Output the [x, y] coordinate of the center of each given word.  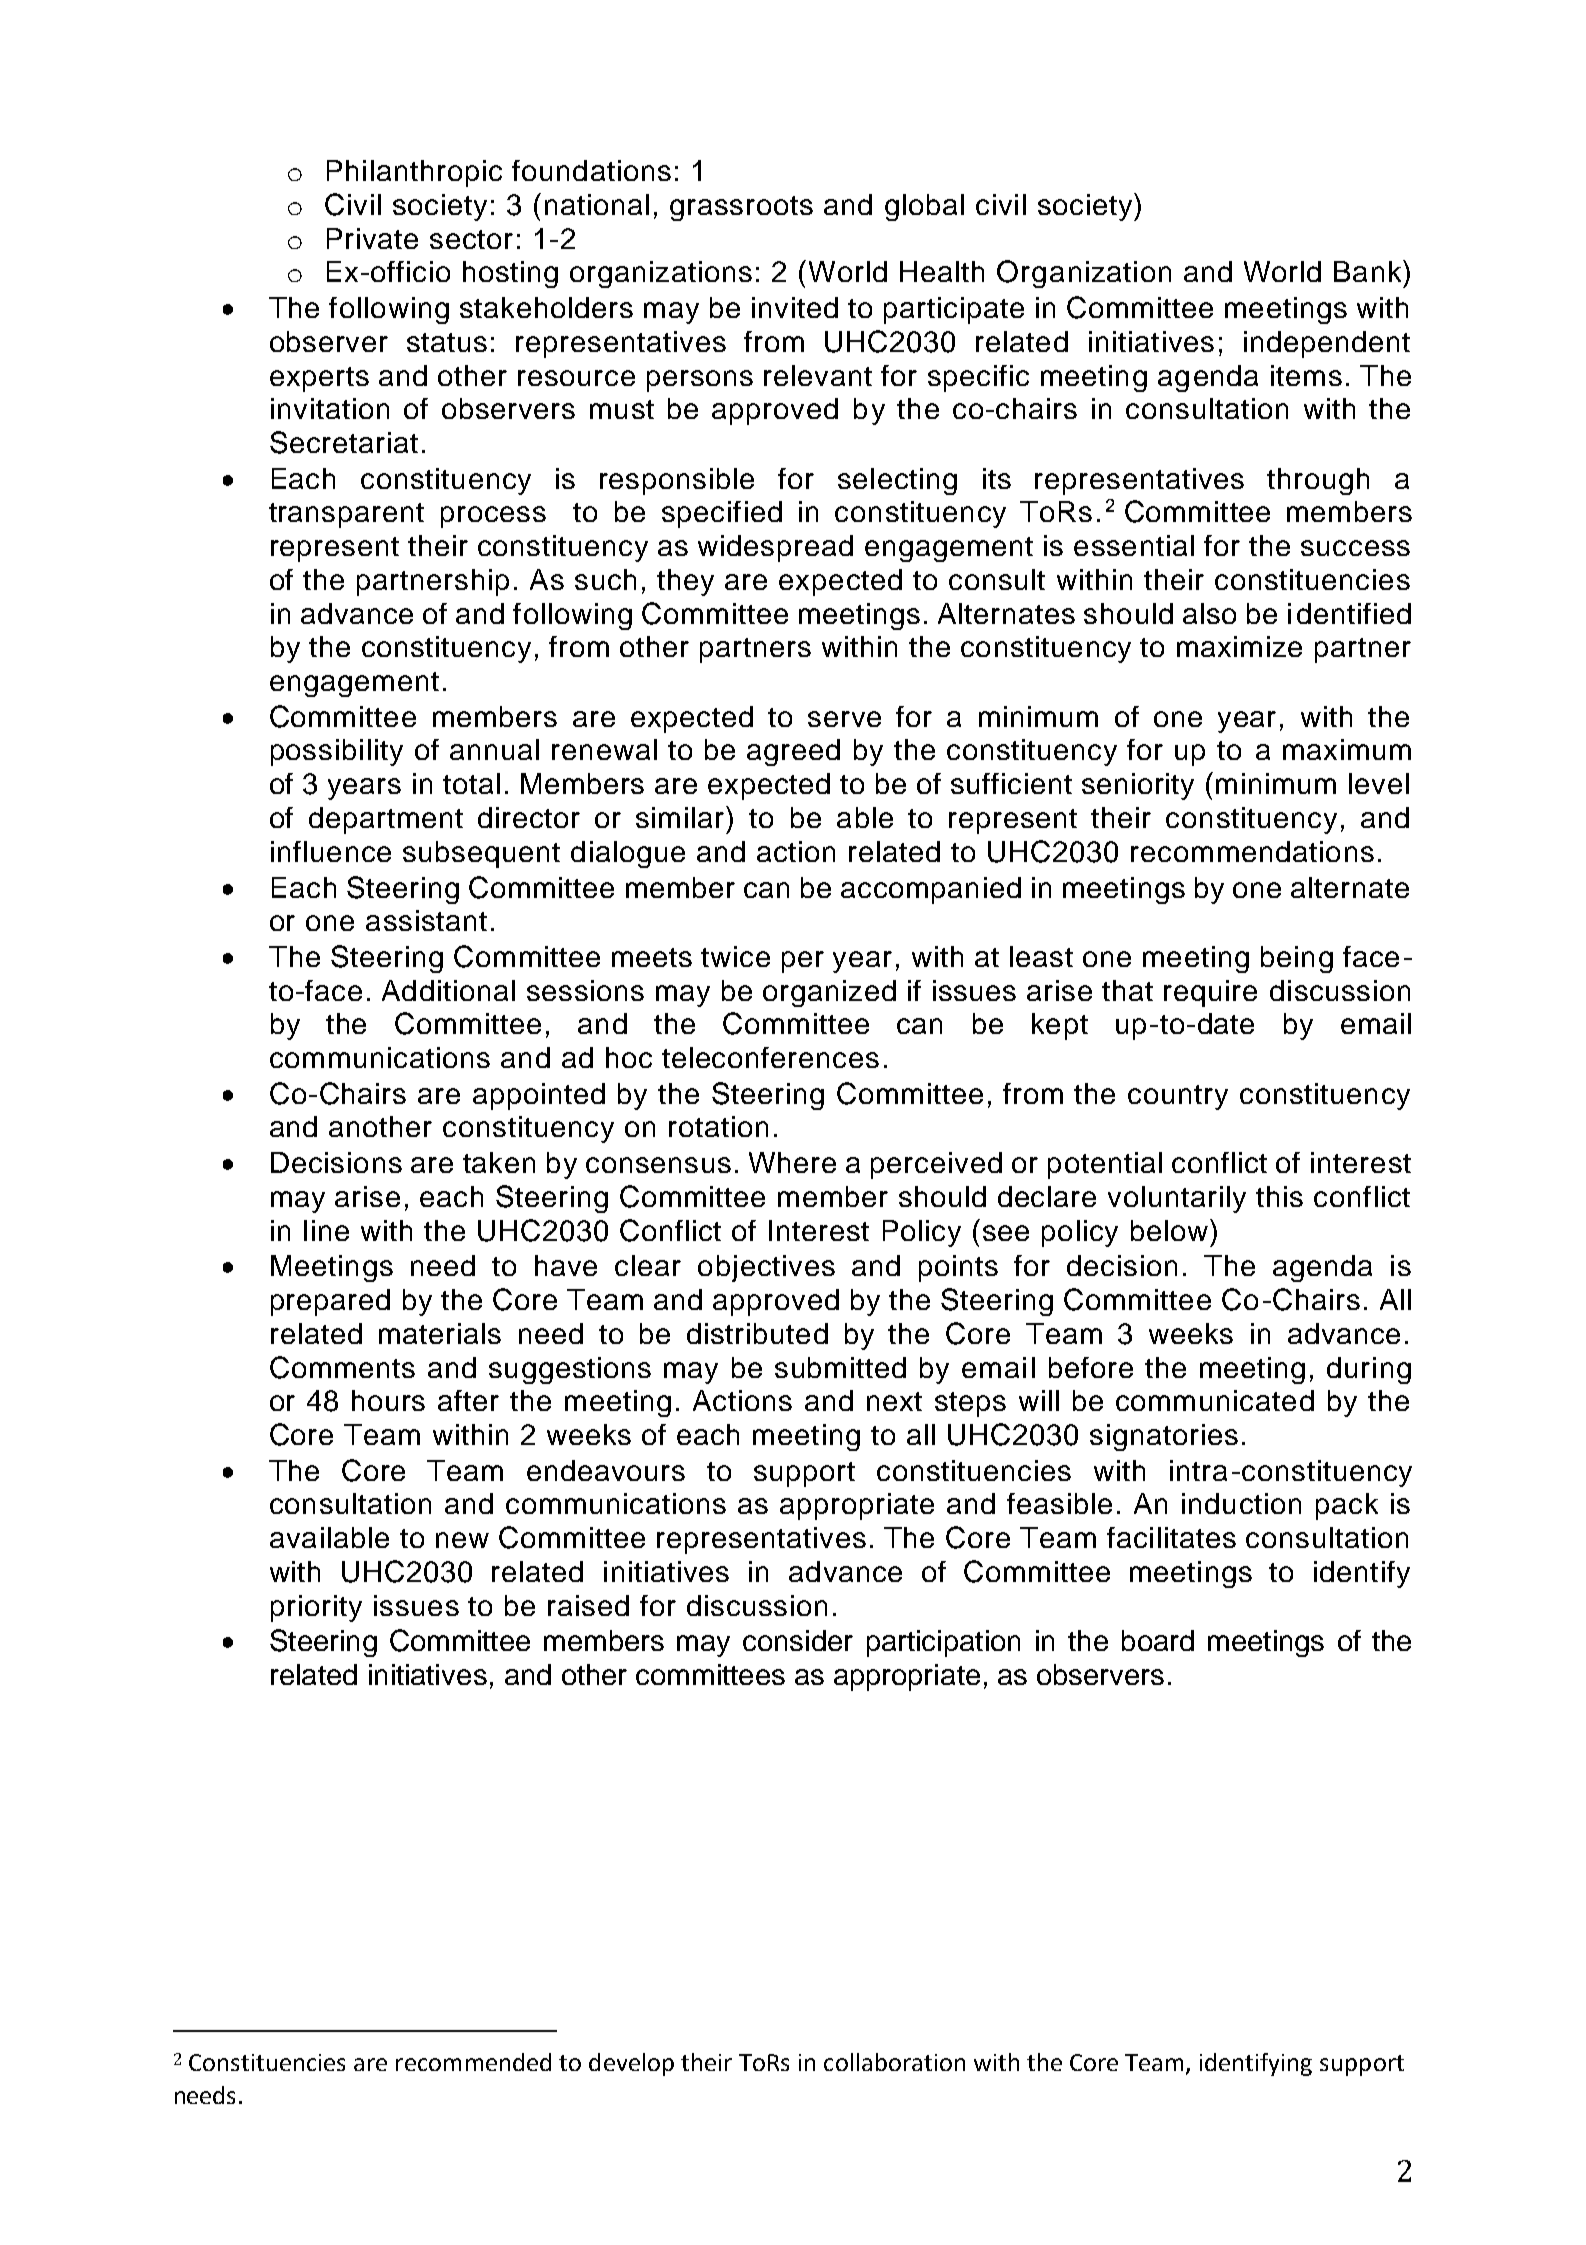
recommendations [1252, 851]
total [471, 783]
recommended [473, 2062]
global [924, 207]
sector [471, 239]
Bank [1369, 271]
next [894, 1401]
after [468, 1400]
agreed [793, 752]
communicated [1215, 1400]
